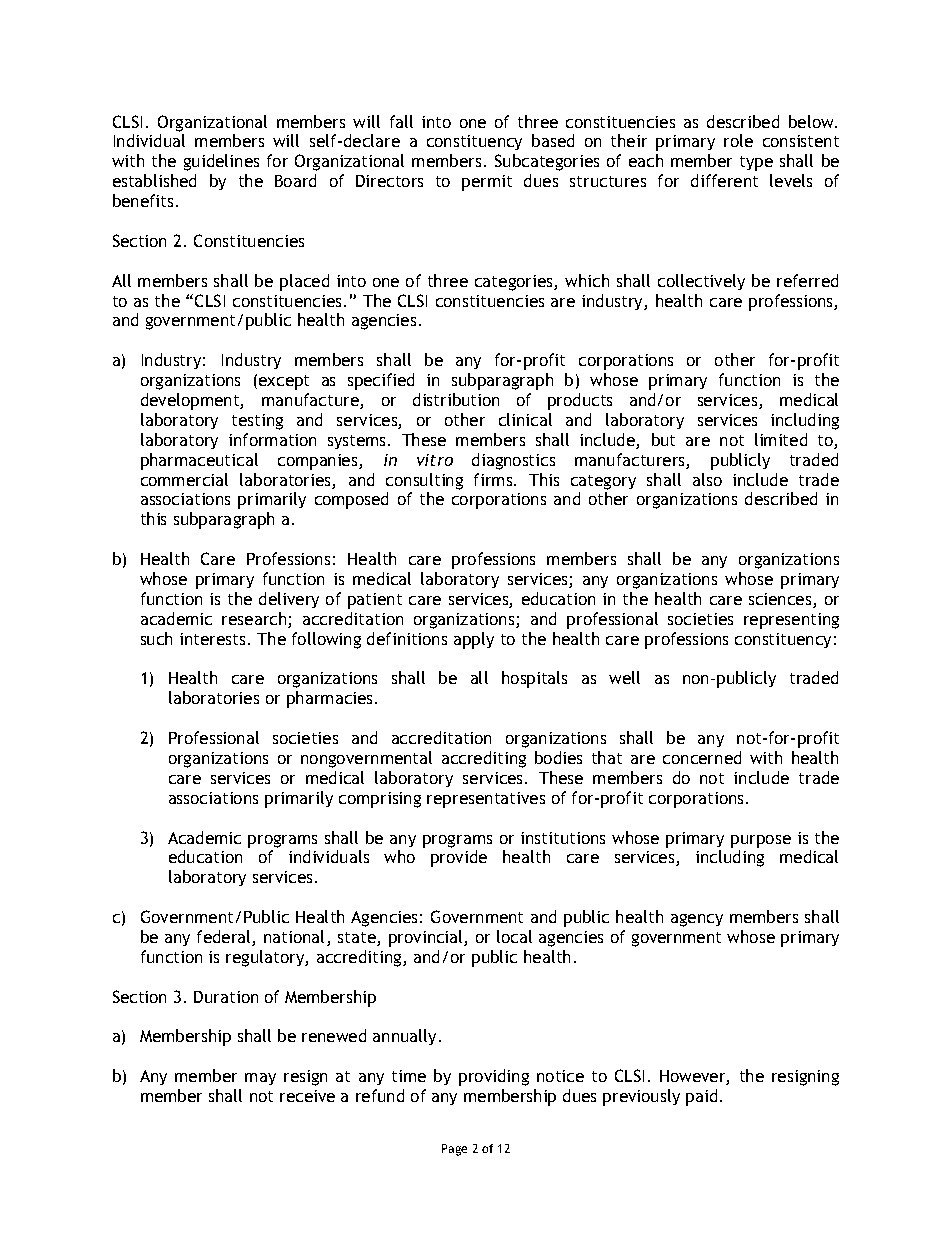 This image has width=952, height=1233. Describe the element at coordinates (487, 183) in the image. I see `permit` at that location.
